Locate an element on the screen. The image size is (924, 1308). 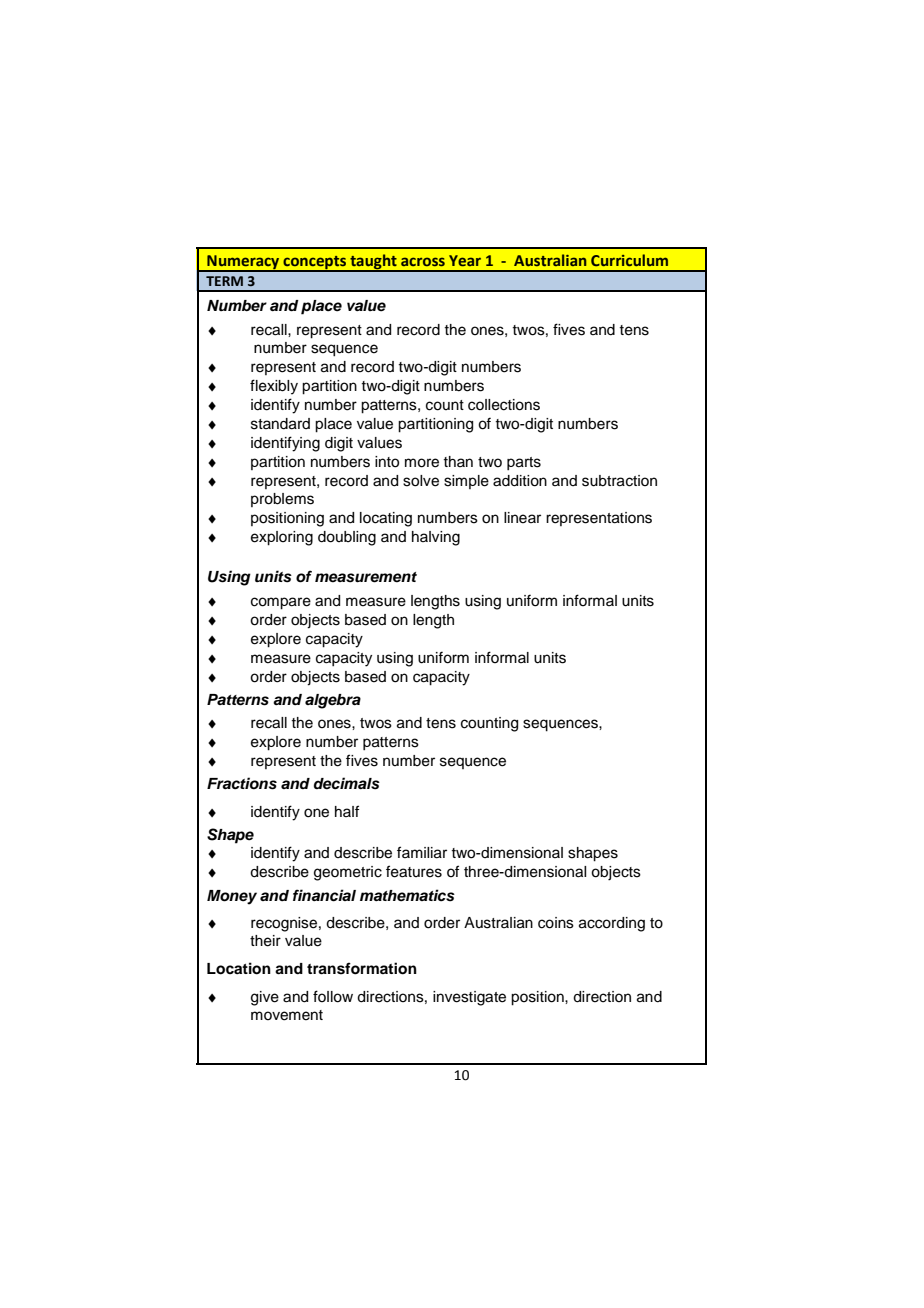
familiar is located at coordinates (422, 852).
